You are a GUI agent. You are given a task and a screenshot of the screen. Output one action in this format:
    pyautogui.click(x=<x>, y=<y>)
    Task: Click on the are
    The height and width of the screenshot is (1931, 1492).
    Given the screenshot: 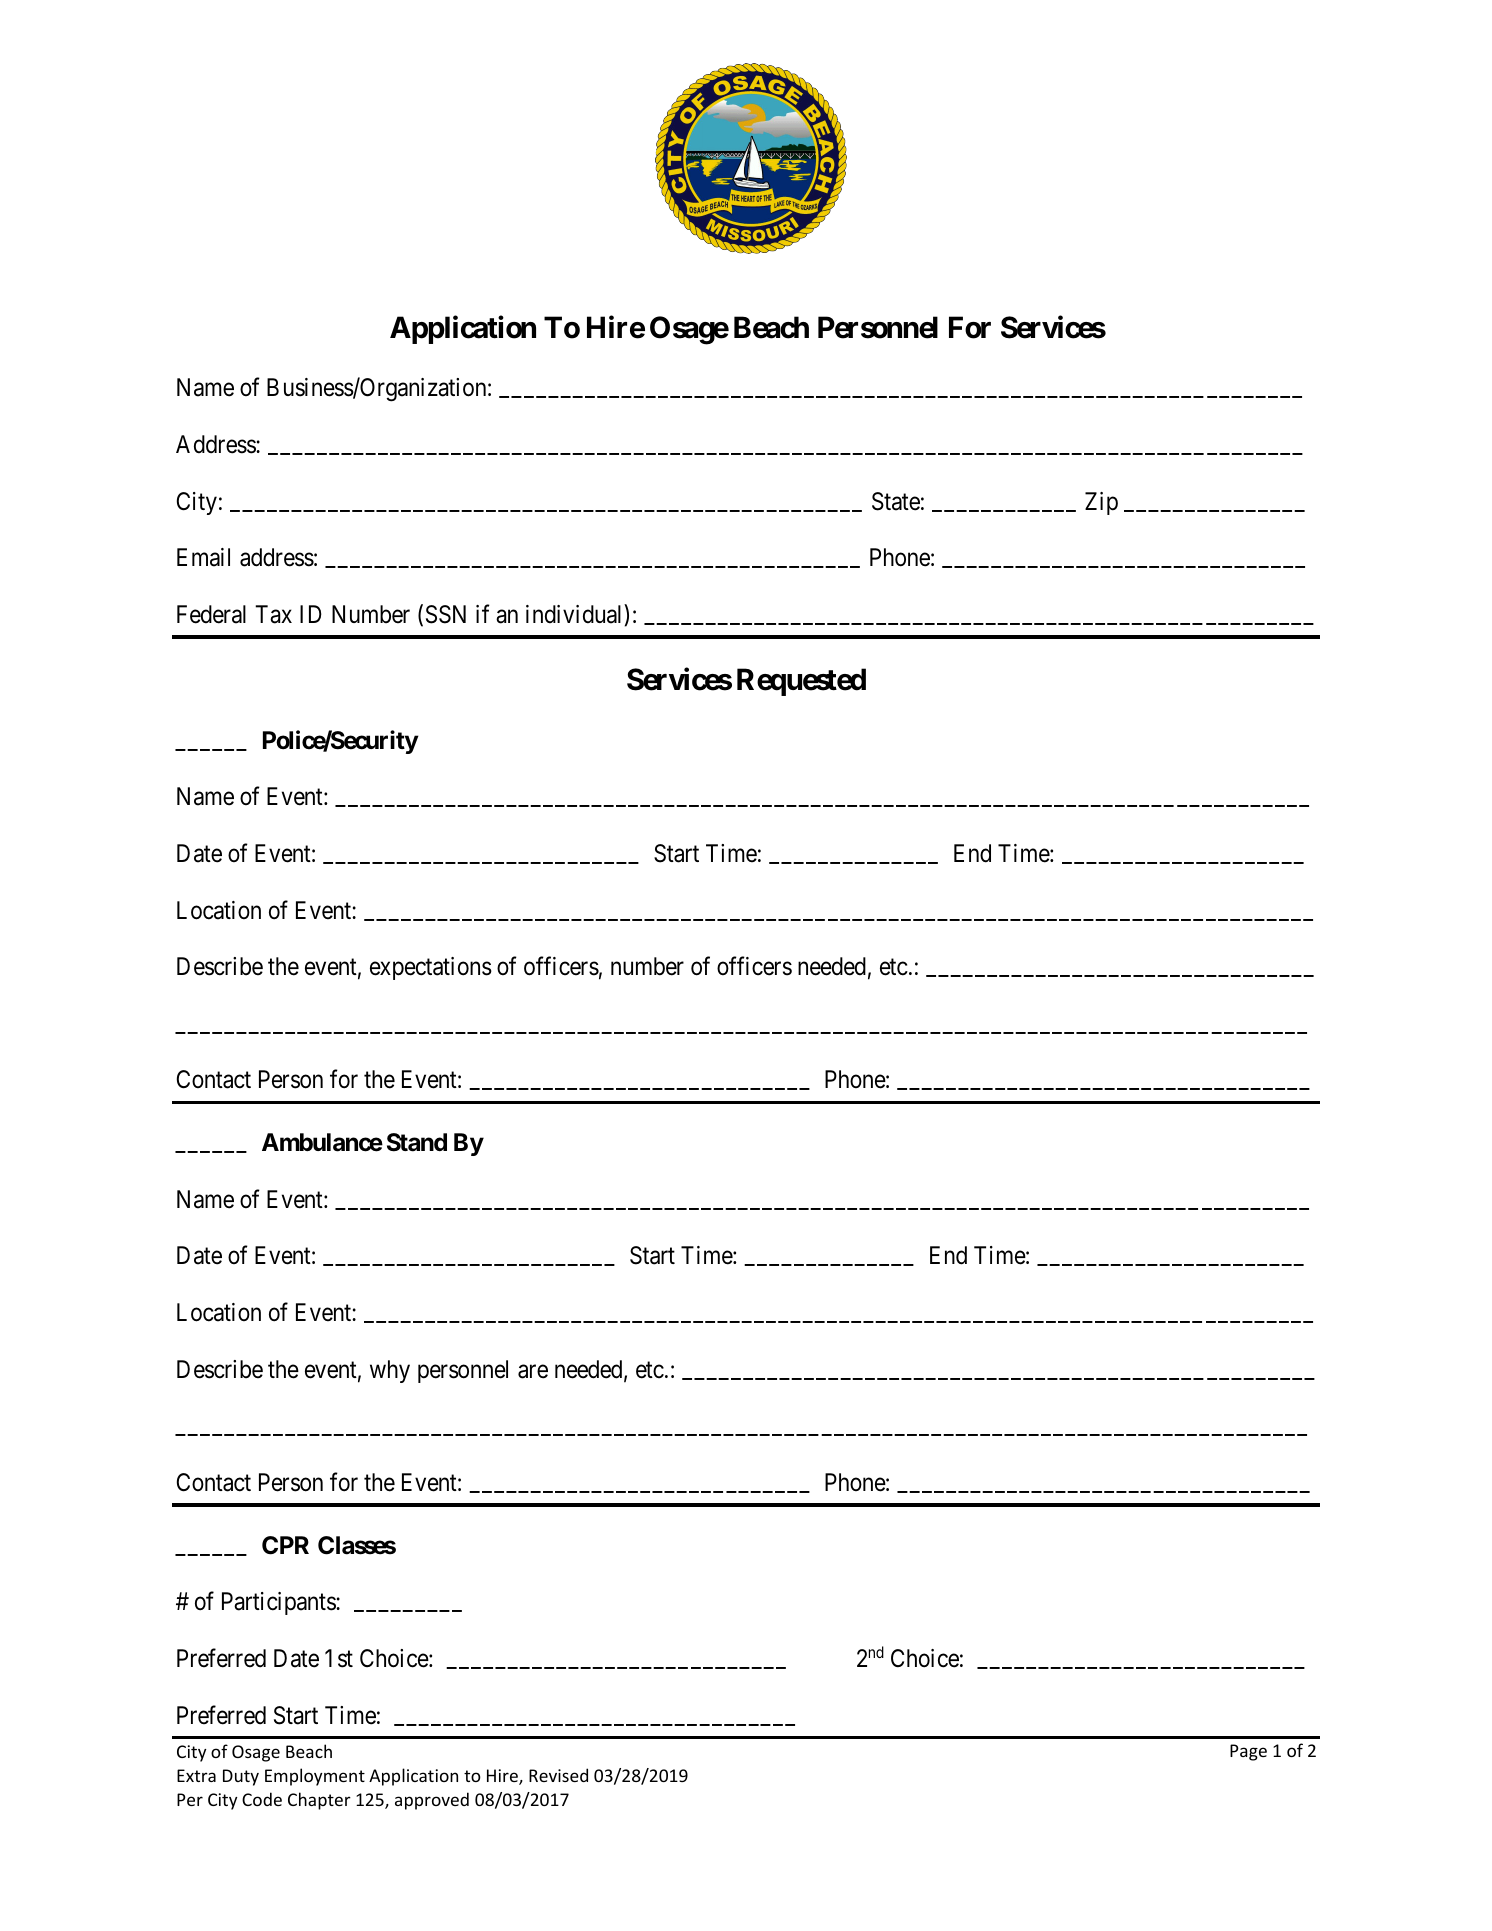 What is the action you would take?
    pyautogui.click(x=533, y=1372)
